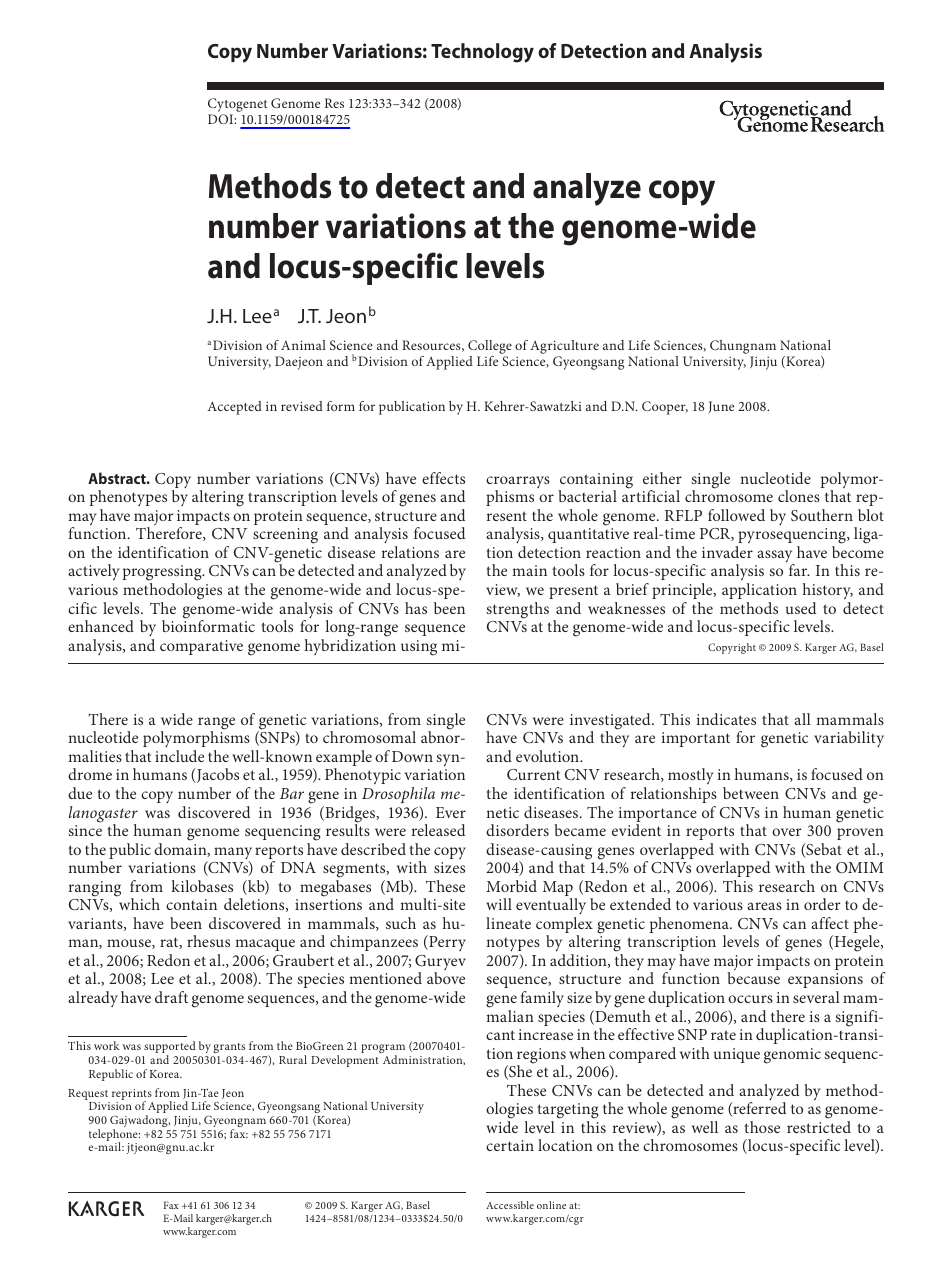 The height and width of the screenshot is (1270, 952). What do you see at coordinates (828, 591) in the screenshot?
I see `history` at bounding box center [828, 591].
